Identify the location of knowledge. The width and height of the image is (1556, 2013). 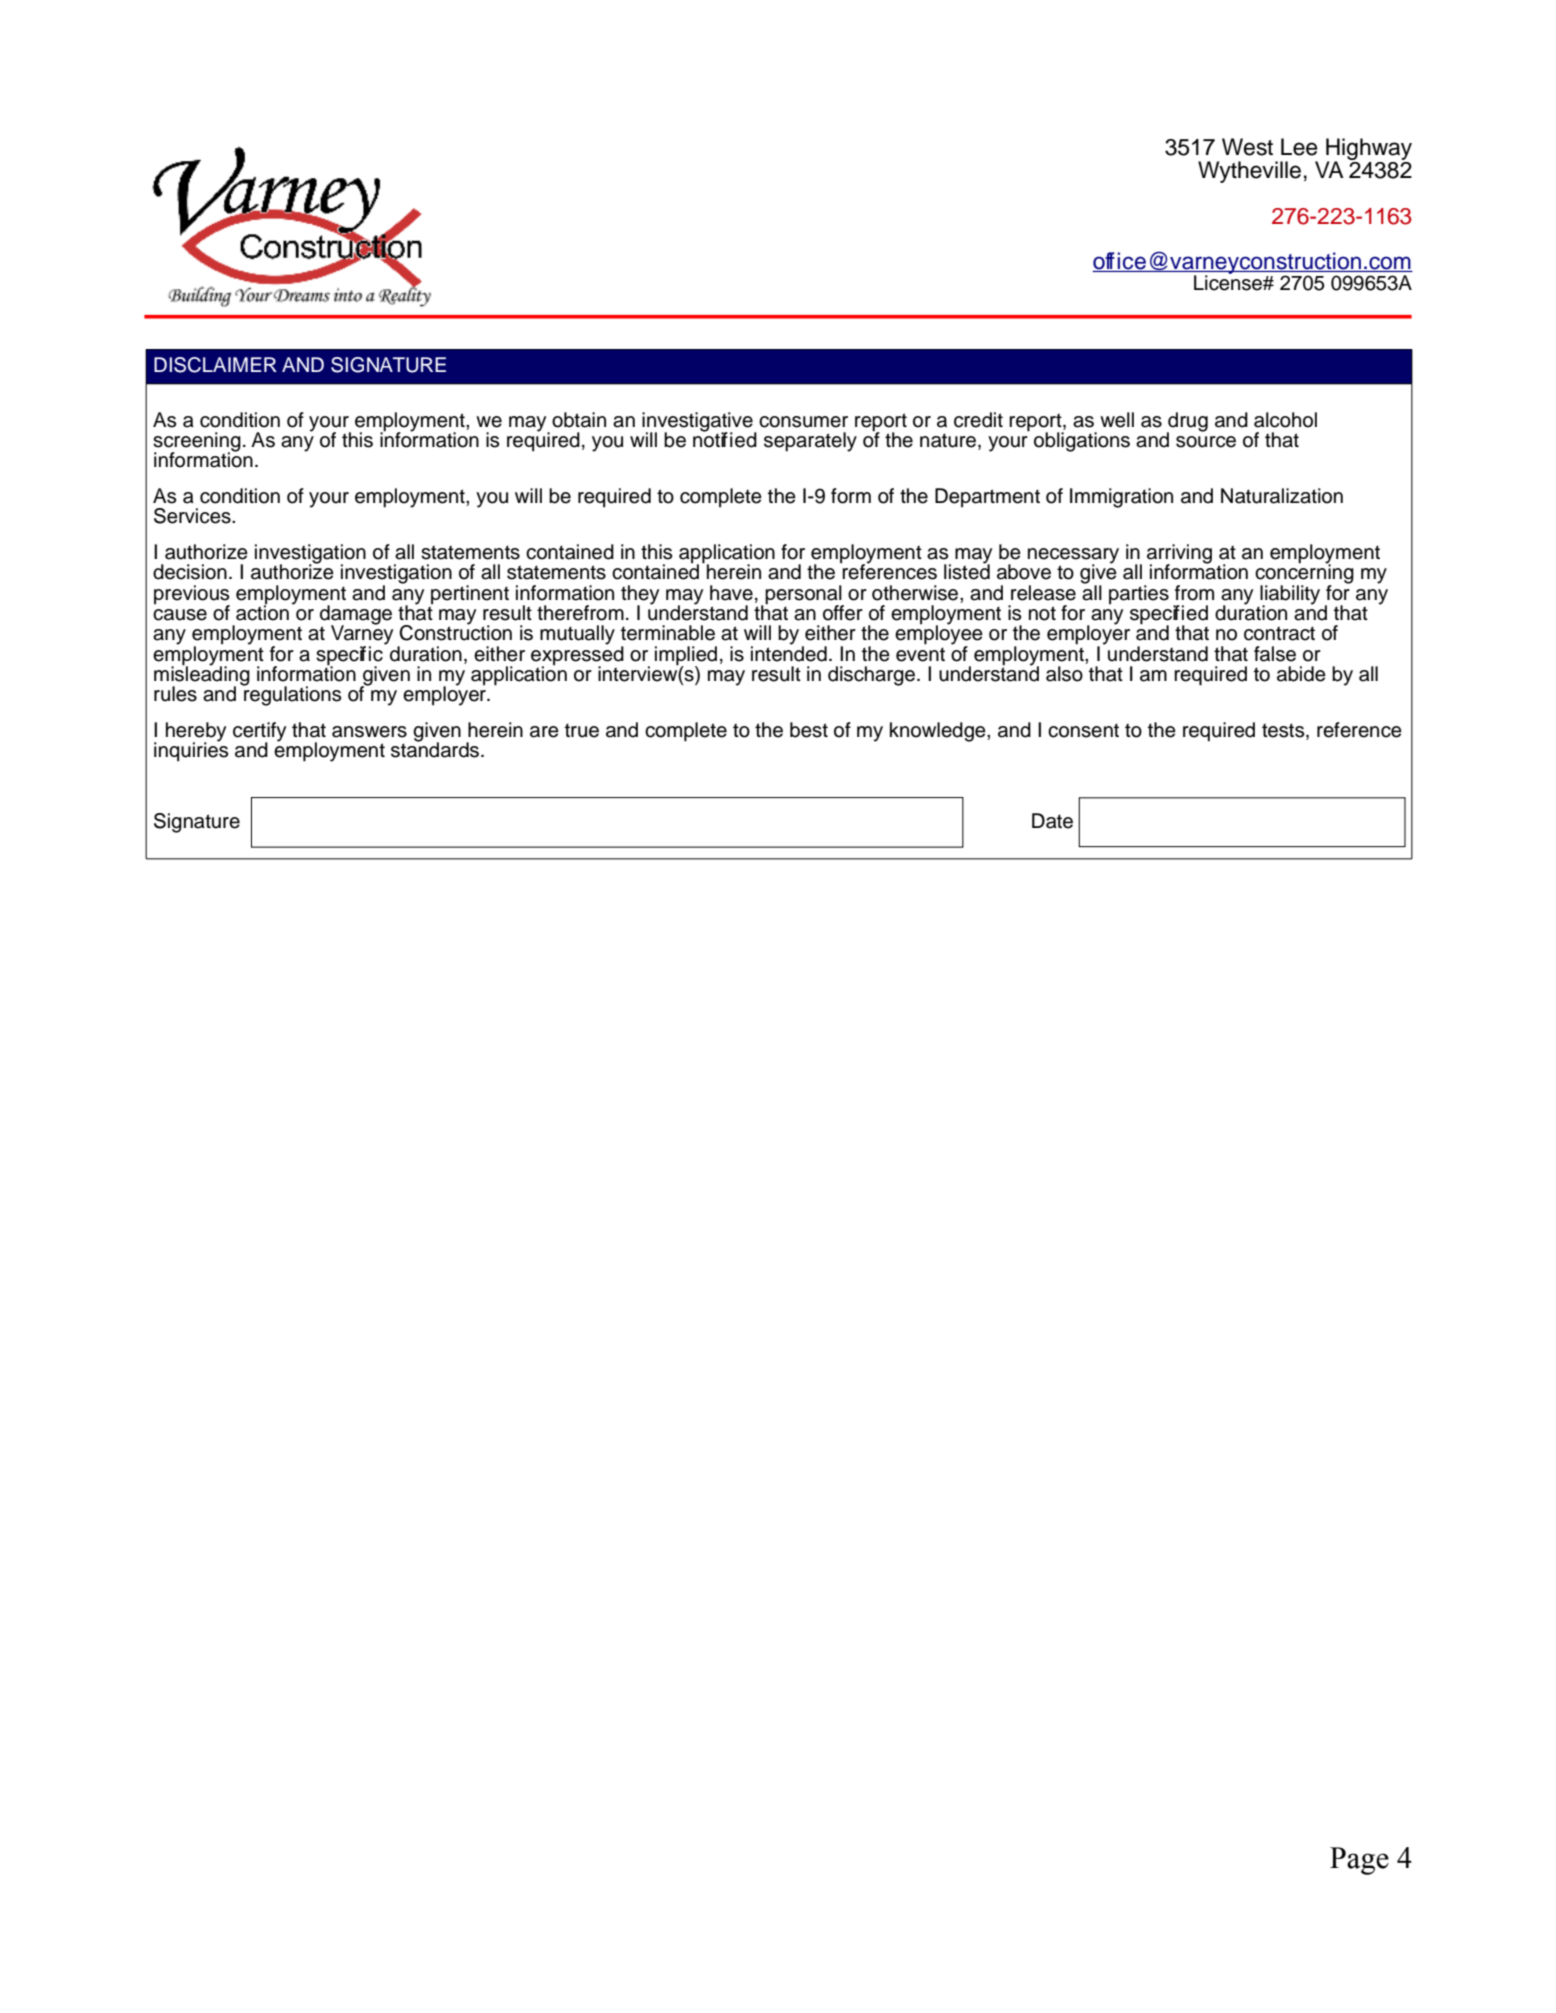
(939, 732).
